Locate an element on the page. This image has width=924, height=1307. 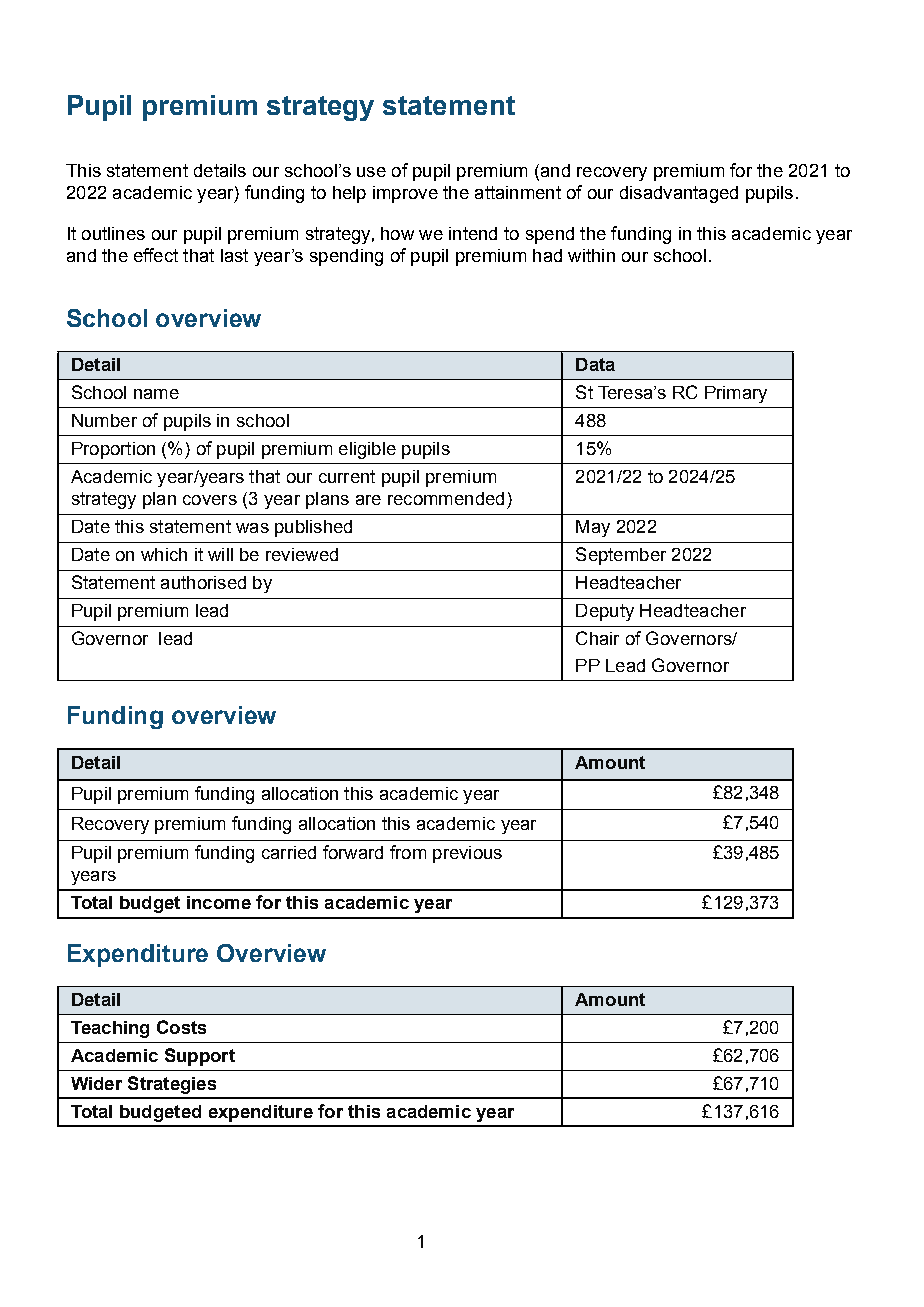
name is located at coordinates (156, 394).
